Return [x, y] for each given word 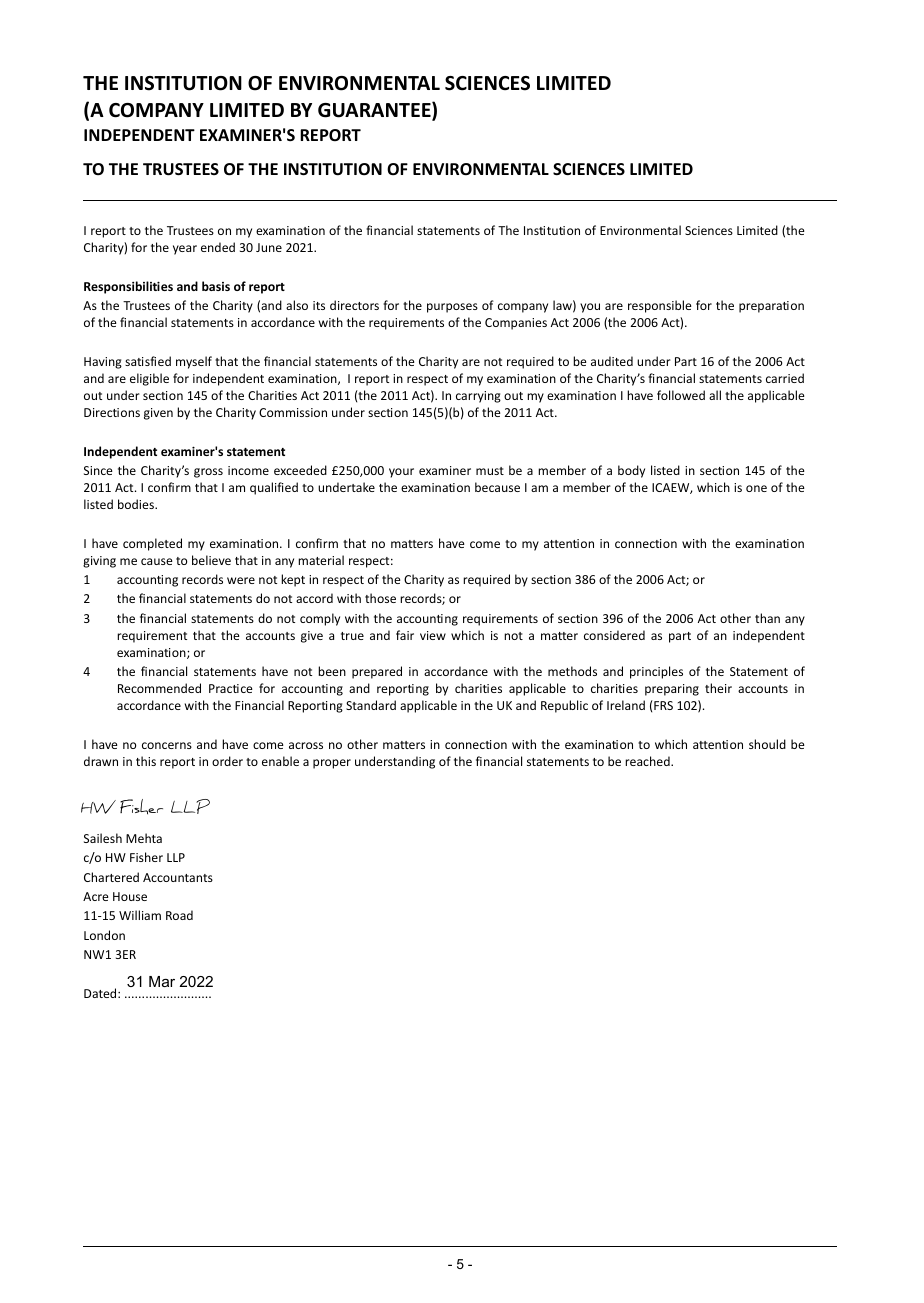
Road [179, 915]
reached [648, 761]
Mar [162, 981]
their [718, 688]
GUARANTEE [375, 111]
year [185, 250]
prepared [377, 672]
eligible [149, 379]
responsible [660, 306]
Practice [231, 688]
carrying [478, 397]
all [715, 395]
